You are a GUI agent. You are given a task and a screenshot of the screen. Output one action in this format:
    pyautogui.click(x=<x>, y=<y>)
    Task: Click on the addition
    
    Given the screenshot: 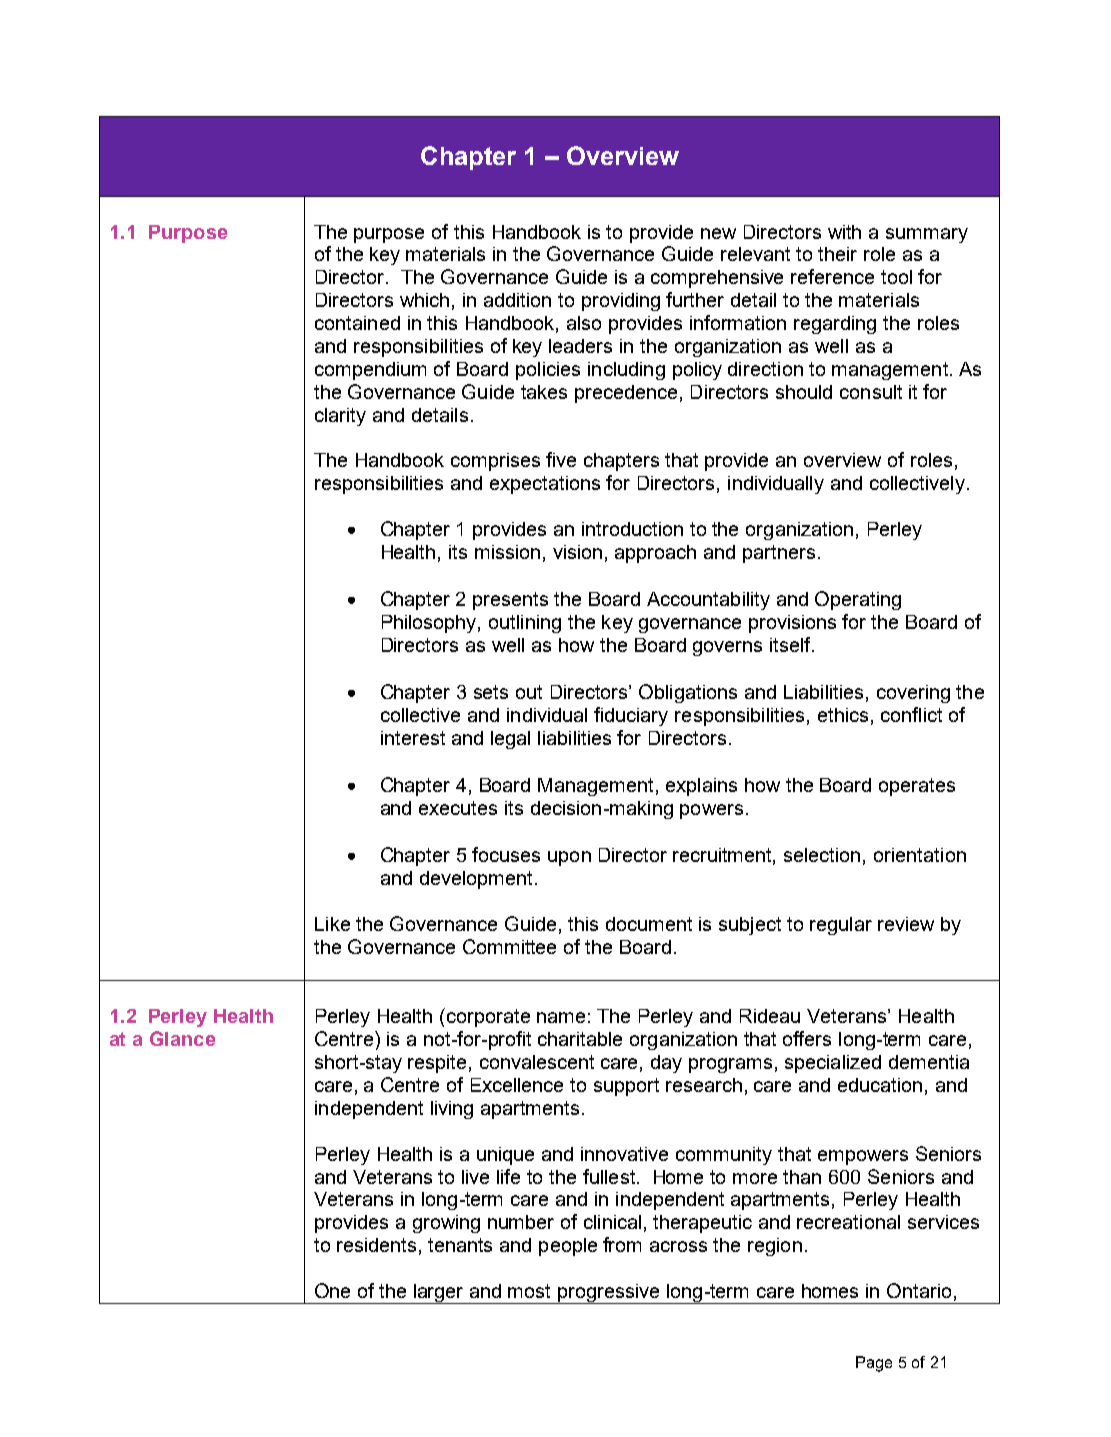 What is the action you would take?
    pyautogui.click(x=517, y=300)
